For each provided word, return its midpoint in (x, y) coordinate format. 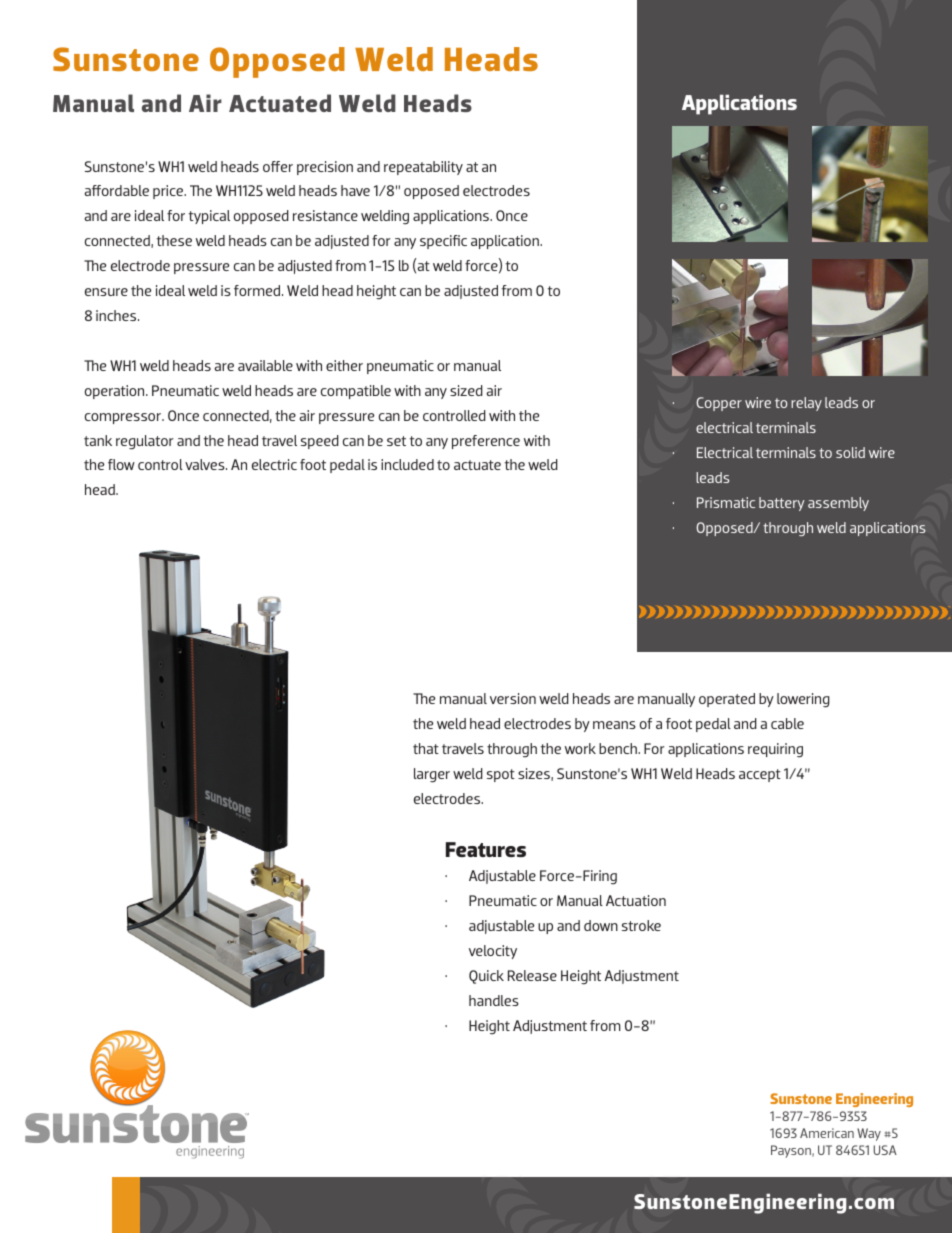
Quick (486, 977)
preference (486, 442)
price (169, 192)
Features (486, 849)
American (827, 1133)
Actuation (636, 900)
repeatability (423, 168)
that (426, 748)
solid (850, 452)
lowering (803, 700)
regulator (144, 442)
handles (494, 1000)
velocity (493, 952)
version (513, 698)
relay (806, 404)
